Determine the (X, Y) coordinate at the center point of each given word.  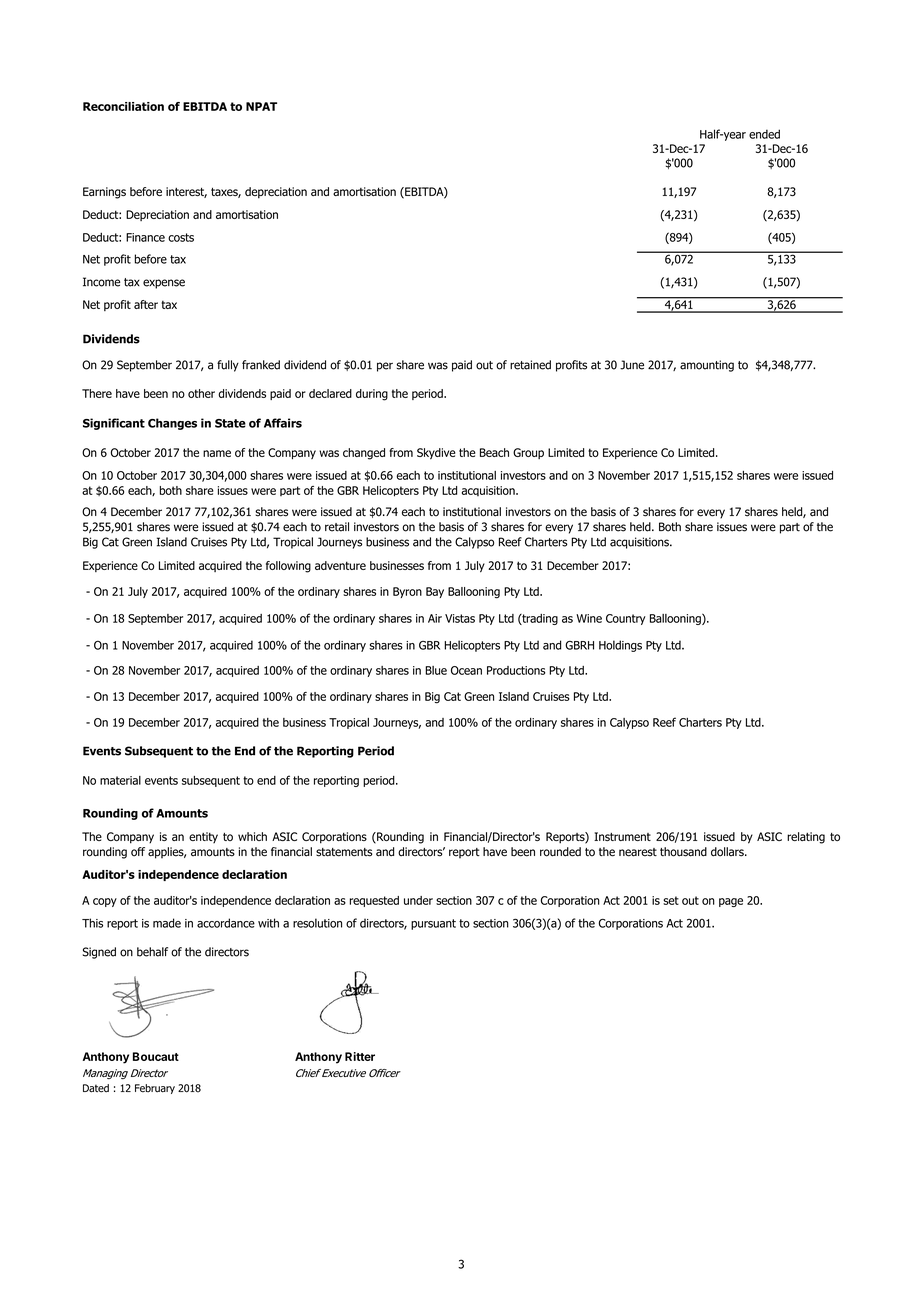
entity (203, 837)
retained (530, 365)
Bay (435, 592)
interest (186, 192)
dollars (728, 852)
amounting (707, 366)
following (288, 567)
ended (764, 134)
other (201, 393)
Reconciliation (123, 106)
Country (626, 619)
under (418, 900)
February (155, 1089)
